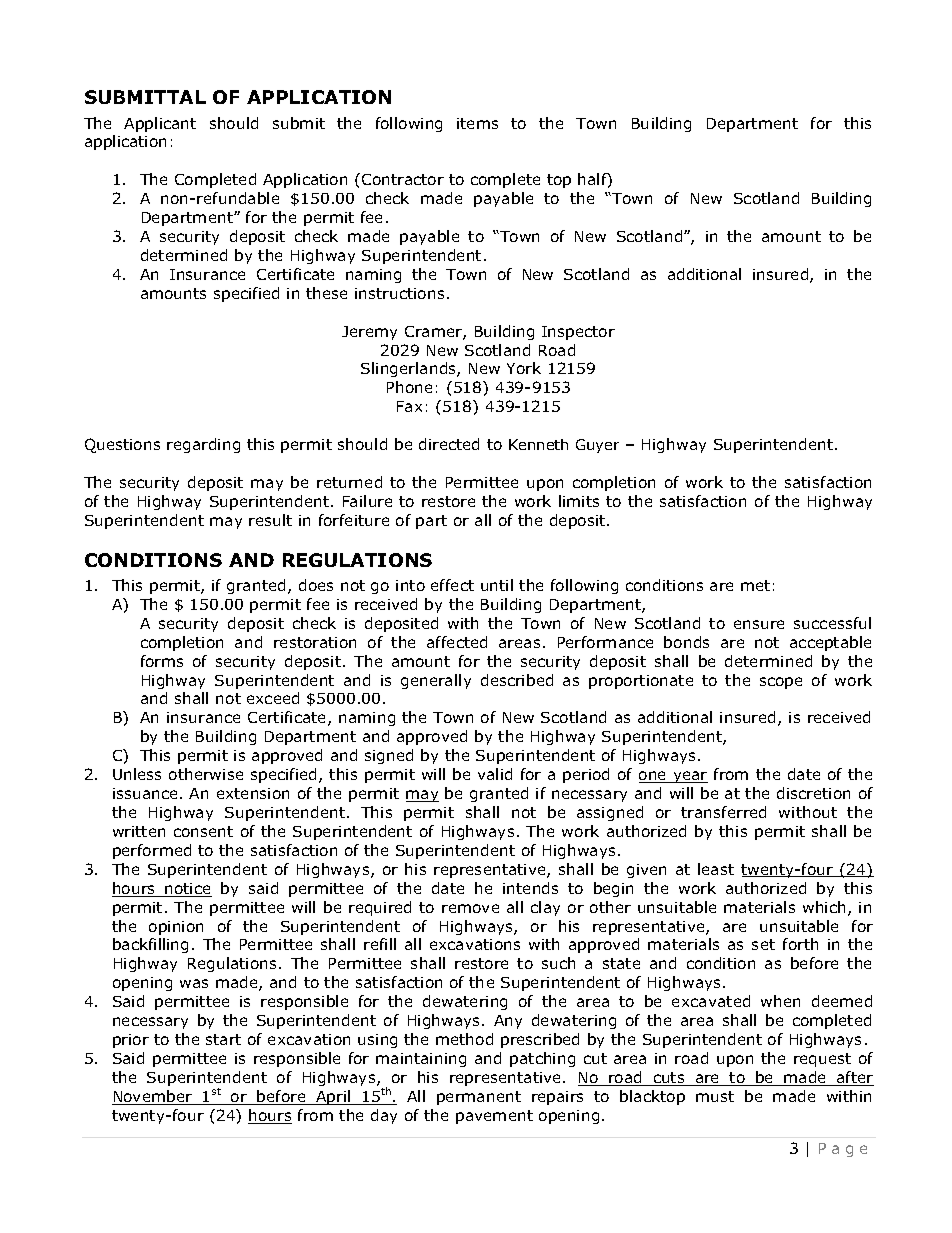  Describe the element at coordinates (538, 444) in the screenshot. I see `Kenneth` at that location.
